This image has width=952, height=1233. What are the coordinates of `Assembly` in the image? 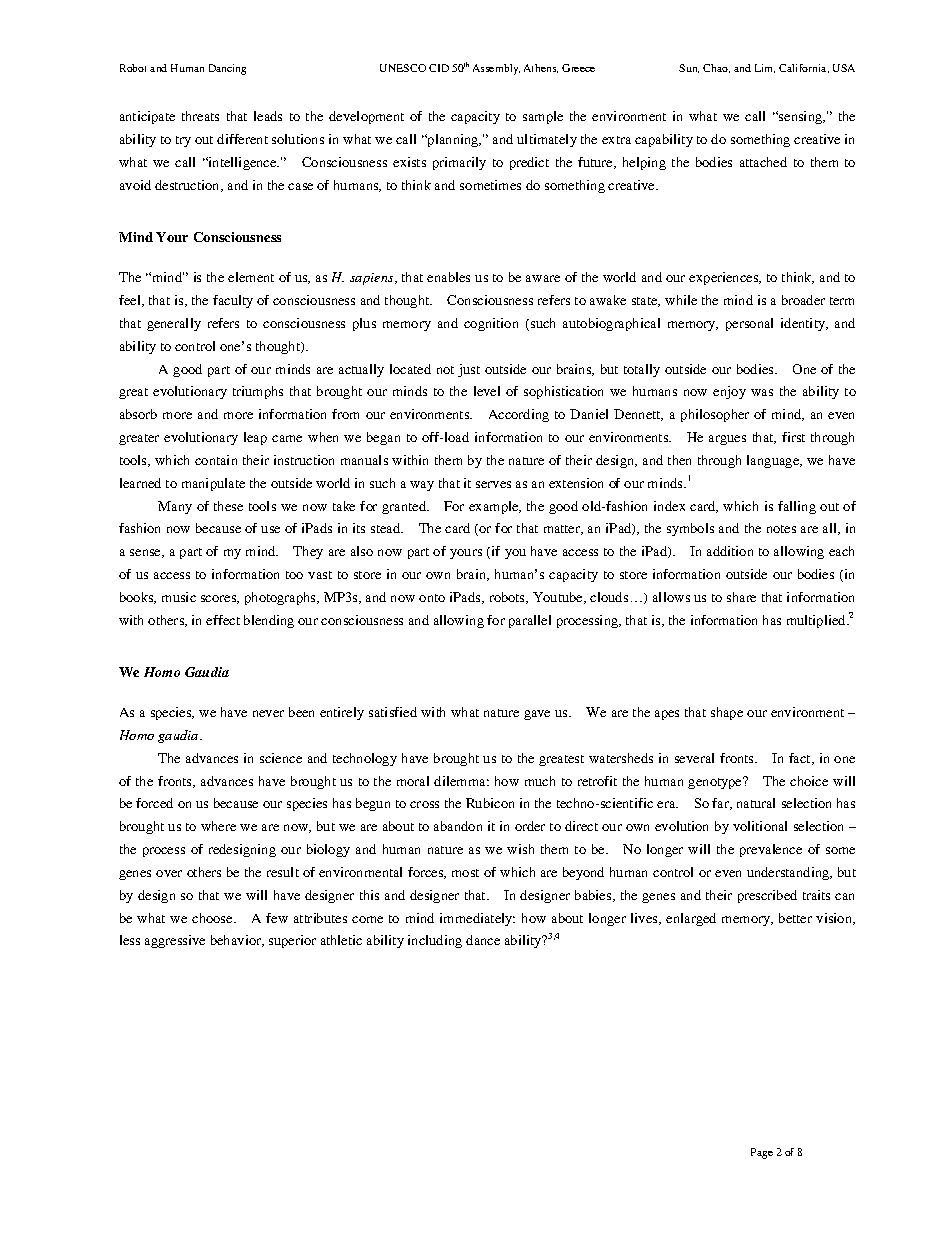 It's located at (496, 69).
